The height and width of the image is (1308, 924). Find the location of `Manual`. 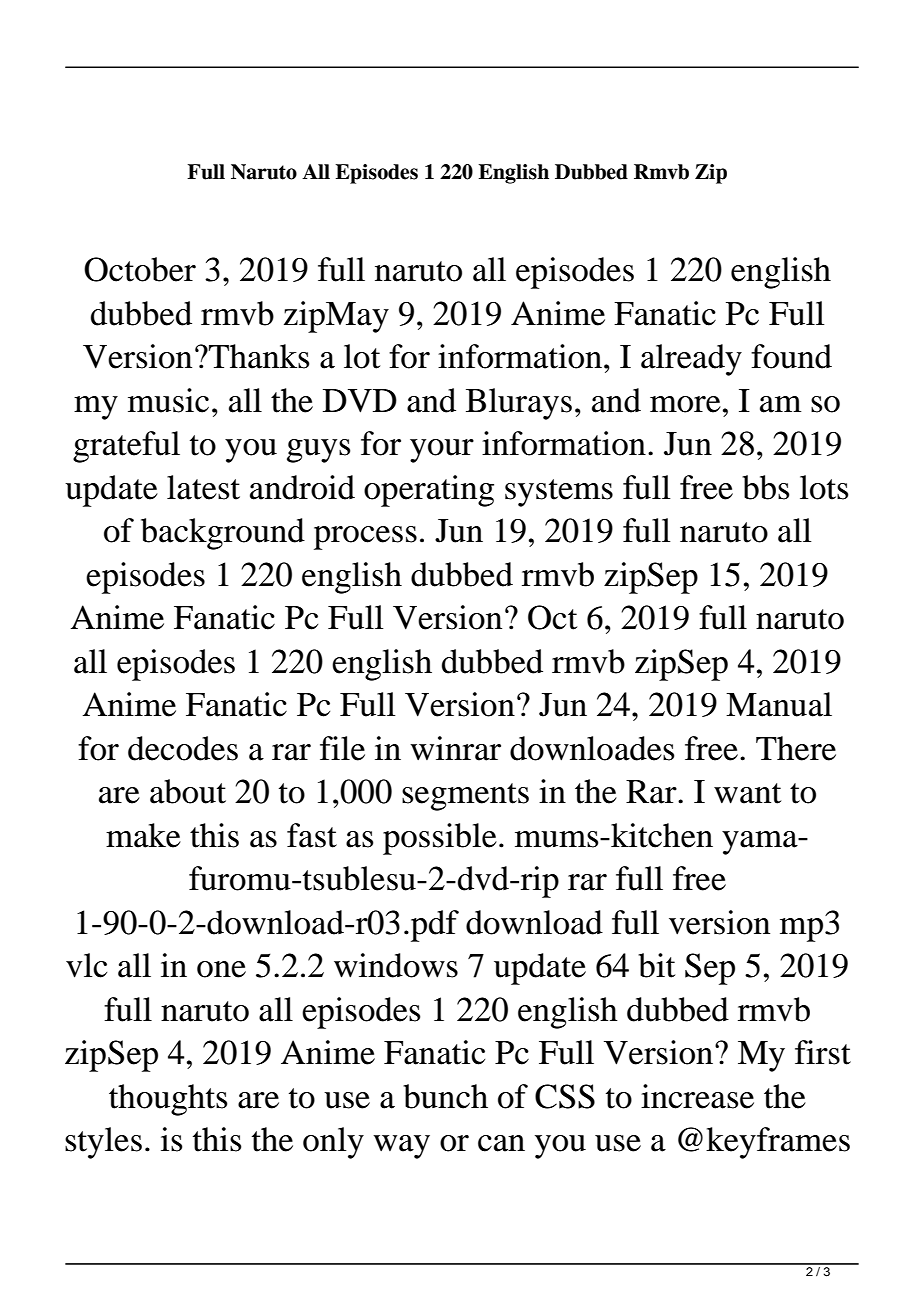

Manual is located at coordinates (779, 704).
